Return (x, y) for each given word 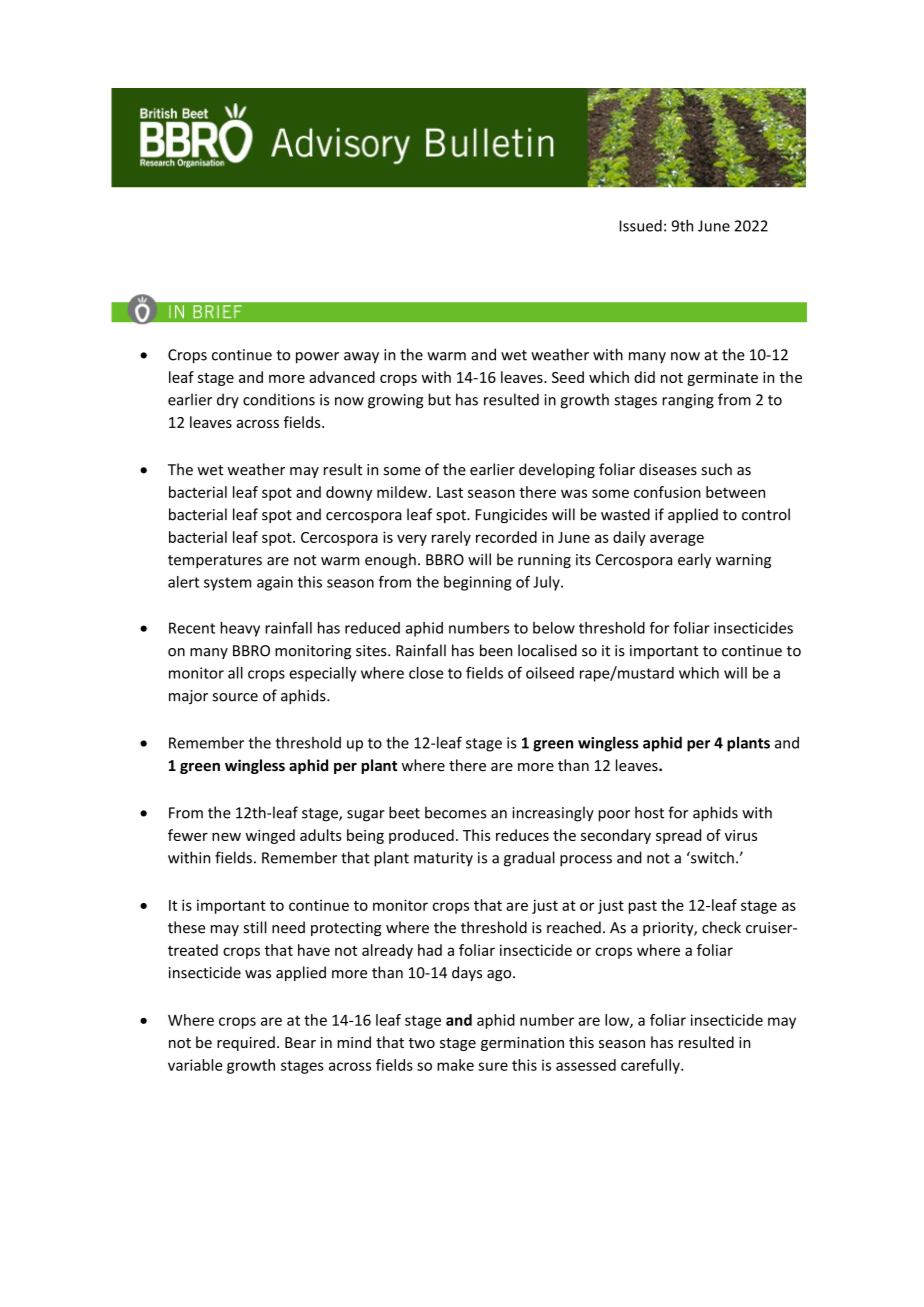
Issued (640, 225)
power (317, 358)
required (246, 1043)
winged (270, 836)
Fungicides (511, 515)
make (455, 1065)
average (677, 540)
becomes (455, 812)
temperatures (215, 561)
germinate (722, 379)
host (649, 812)
